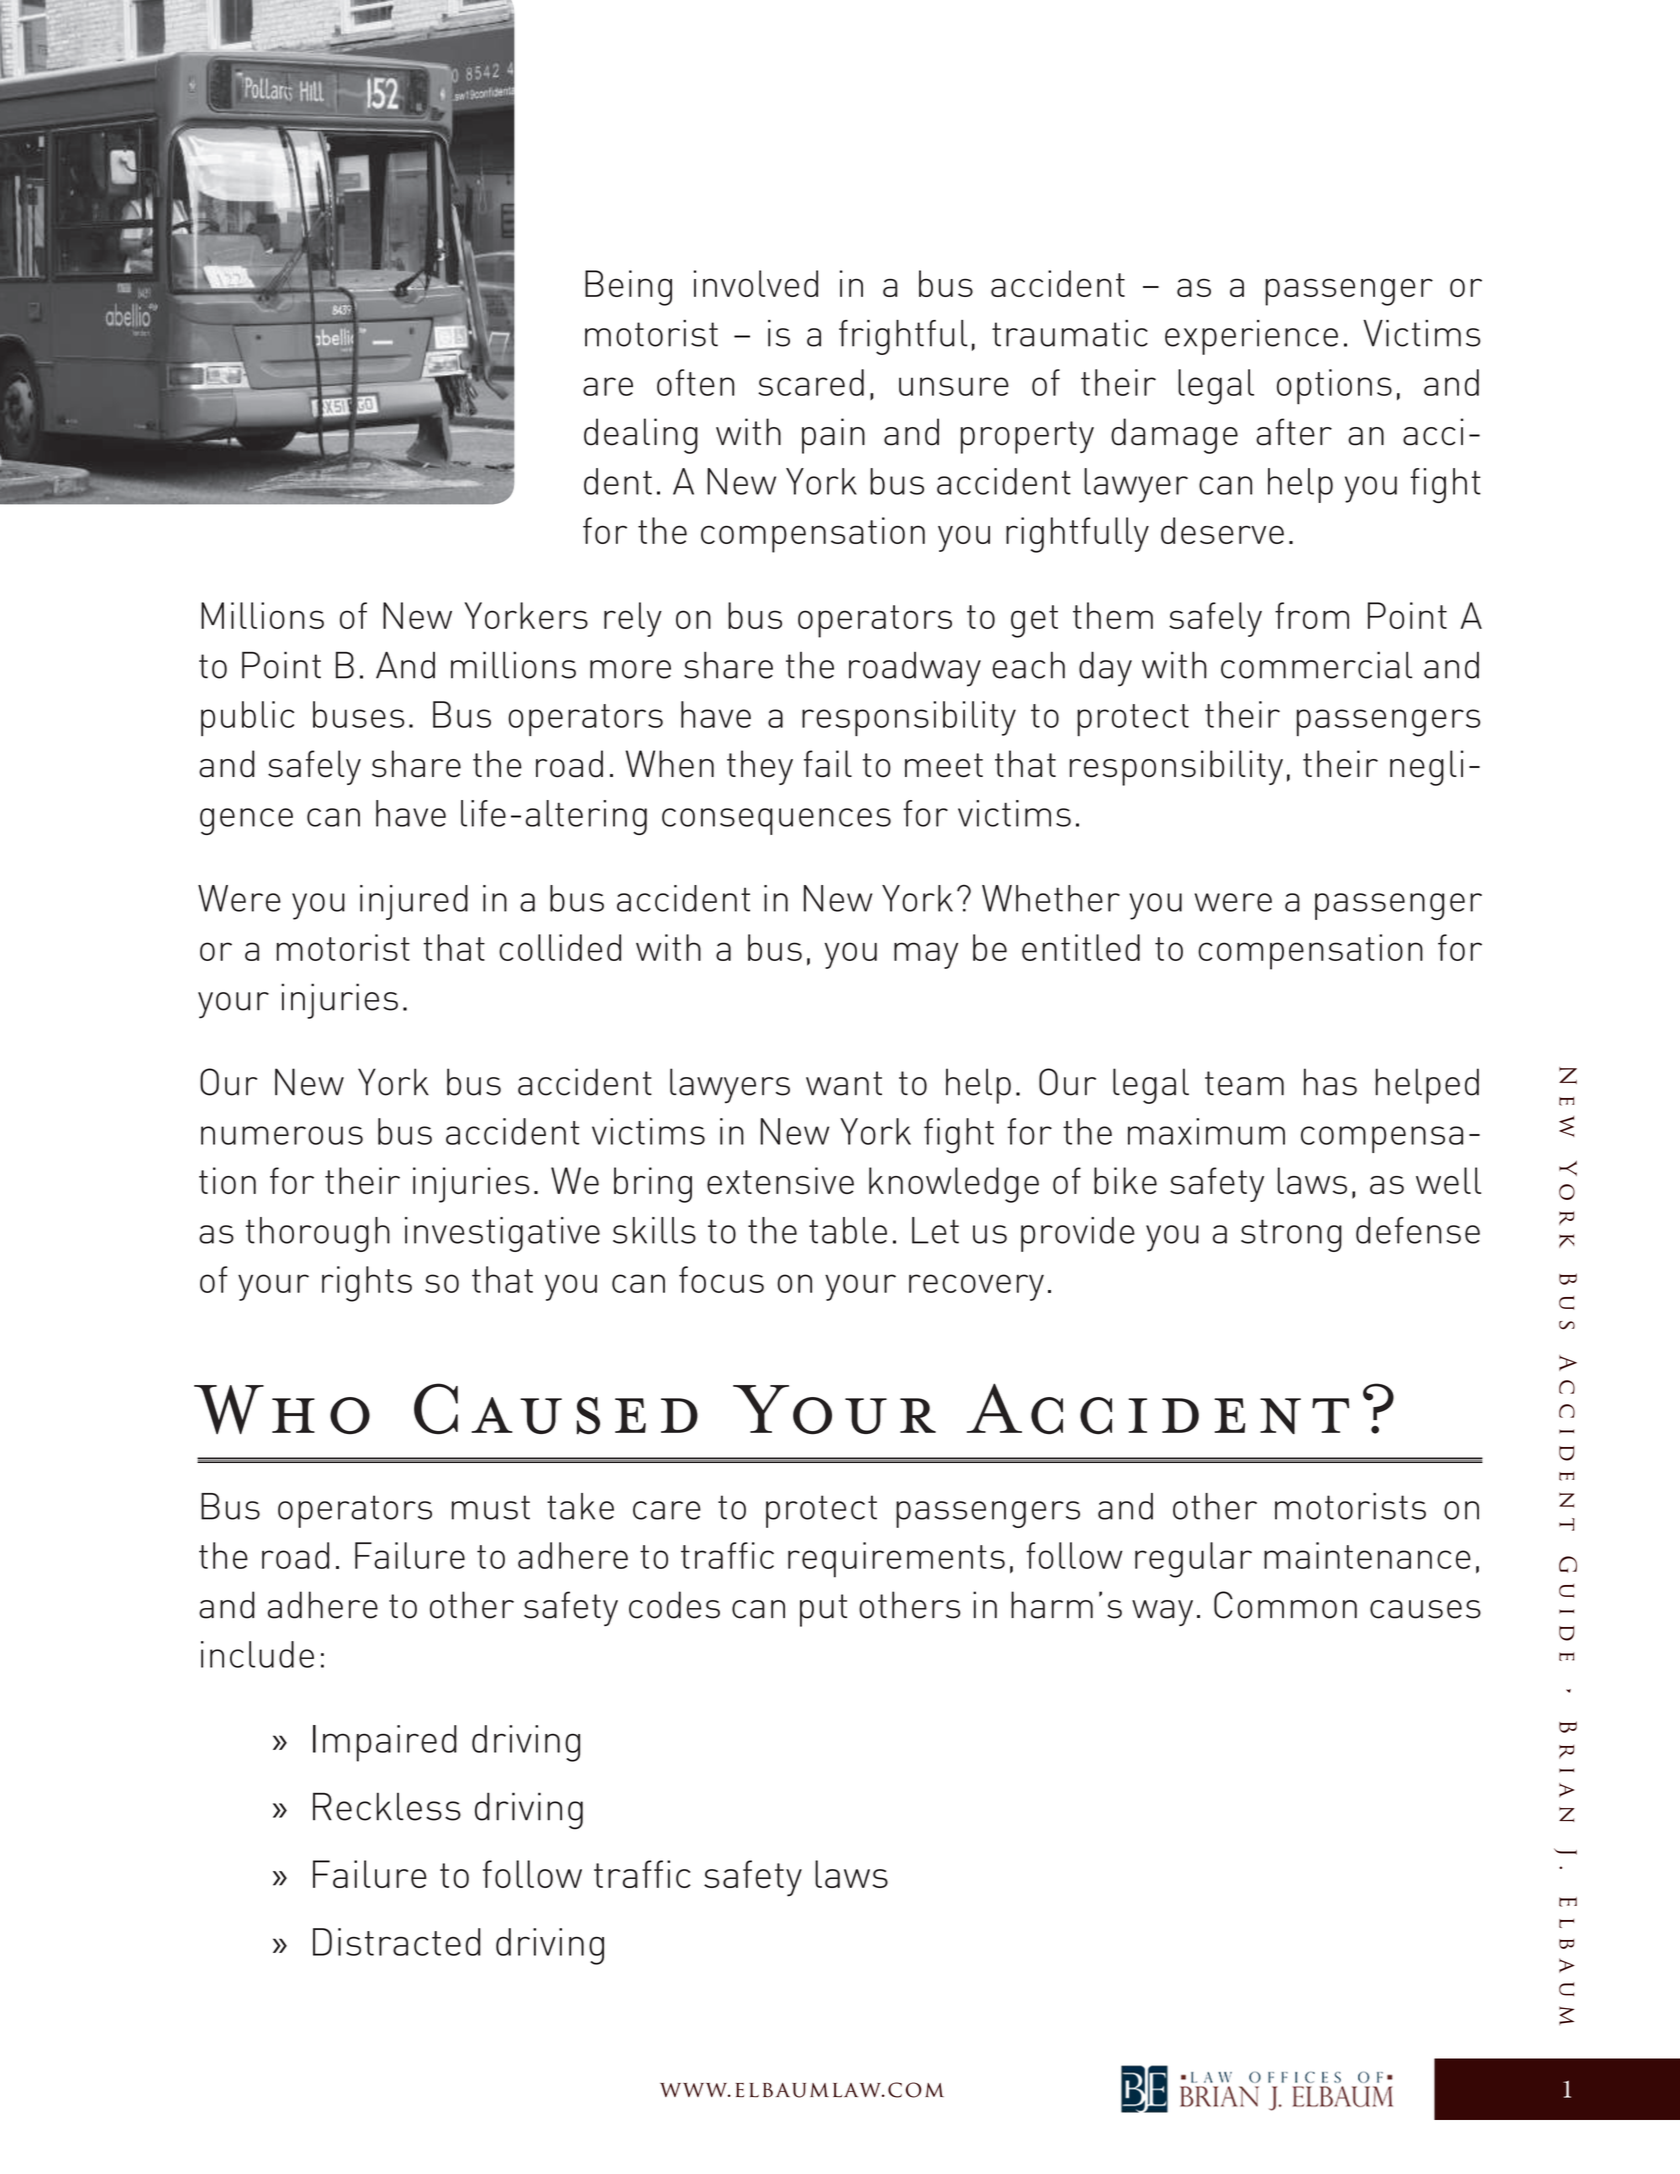  I want to click on maintenance, so click(1367, 1555).
